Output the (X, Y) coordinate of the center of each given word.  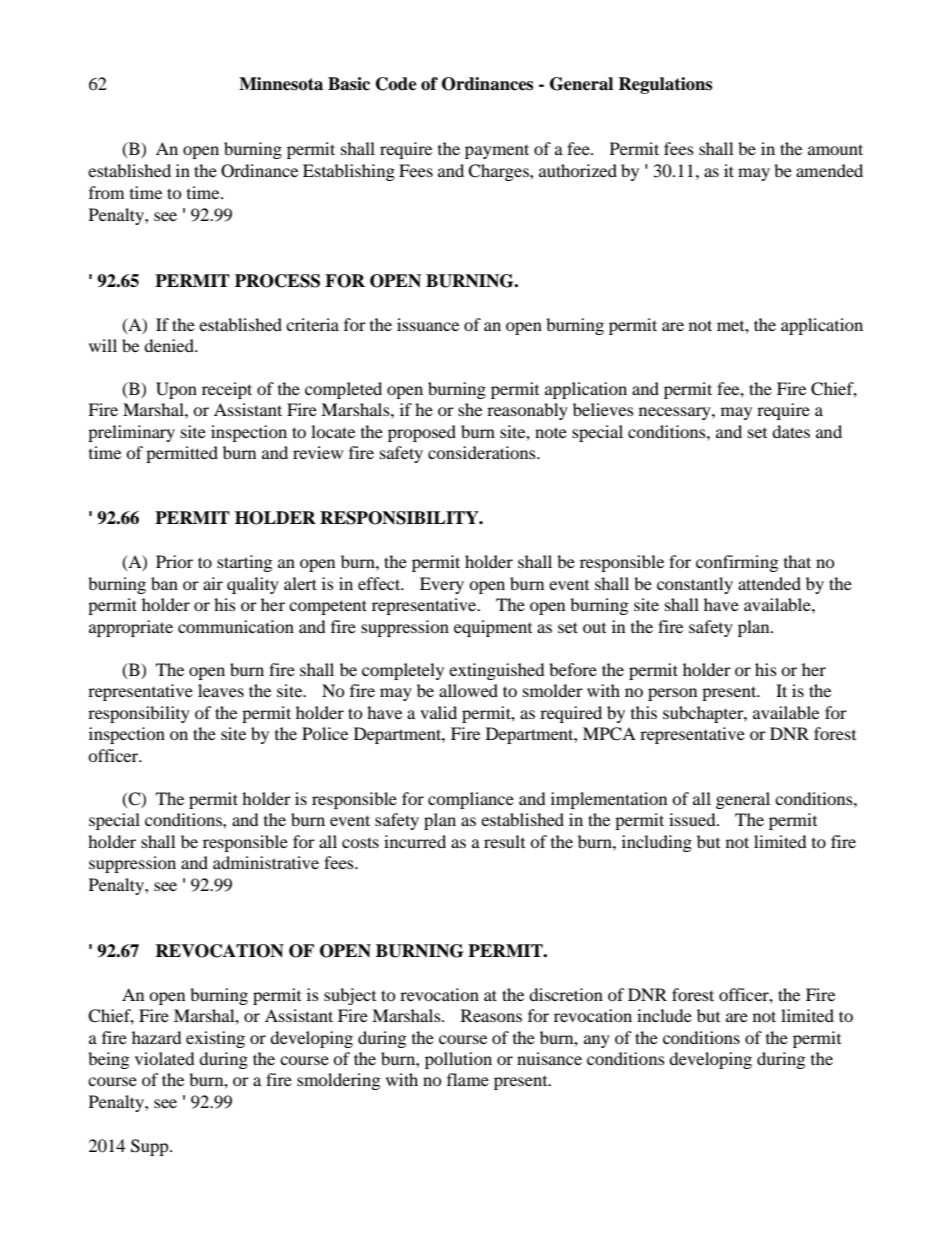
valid (438, 712)
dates (791, 431)
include (664, 1015)
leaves (221, 690)
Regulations (665, 85)
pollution (458, 1060)
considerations (483, 452)
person (672, 694)
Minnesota (281, 84)
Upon (176, 390)
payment (497, 151)
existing (215, 1039)
